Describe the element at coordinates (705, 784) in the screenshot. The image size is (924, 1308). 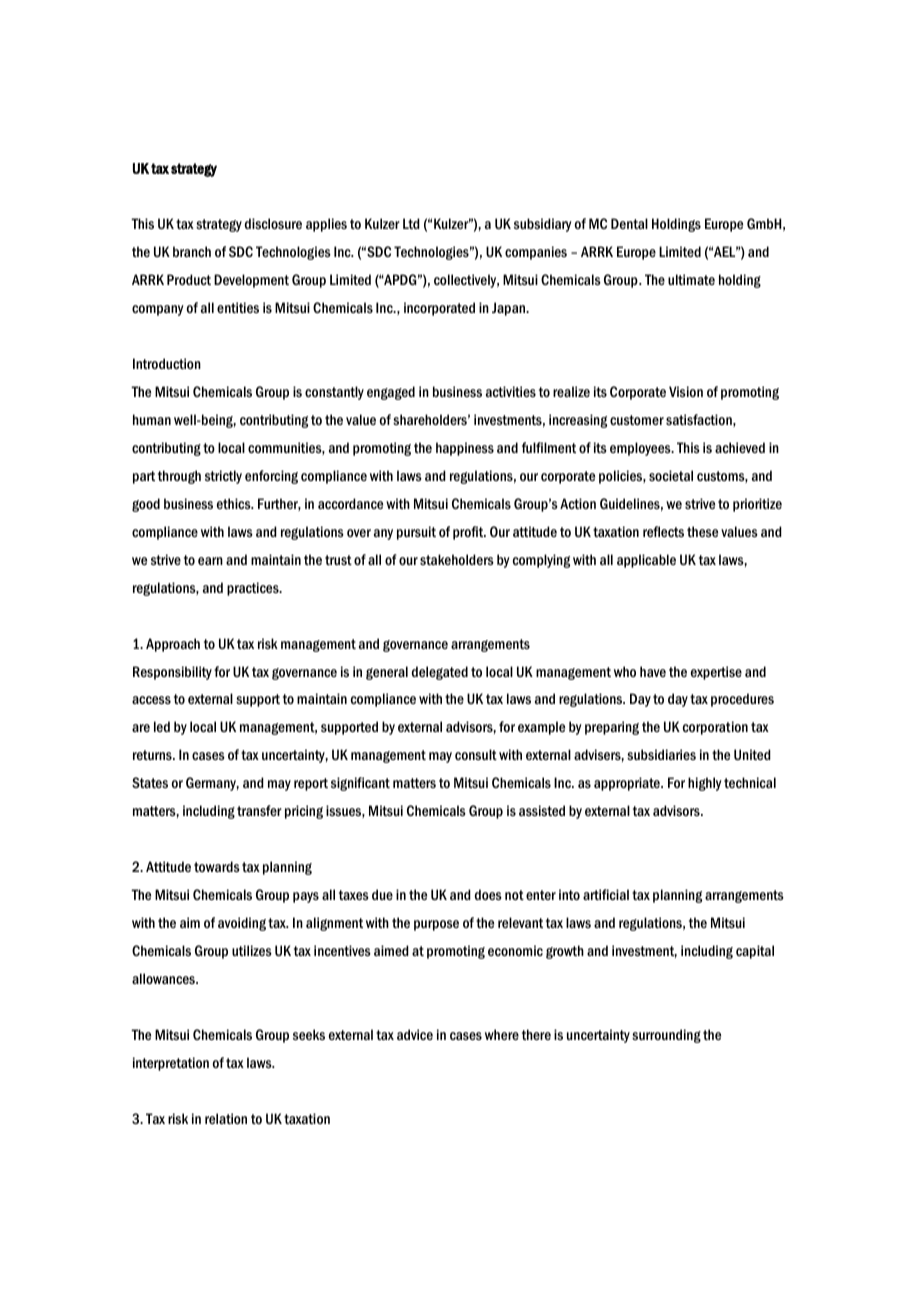
I see `highly` at that location.
